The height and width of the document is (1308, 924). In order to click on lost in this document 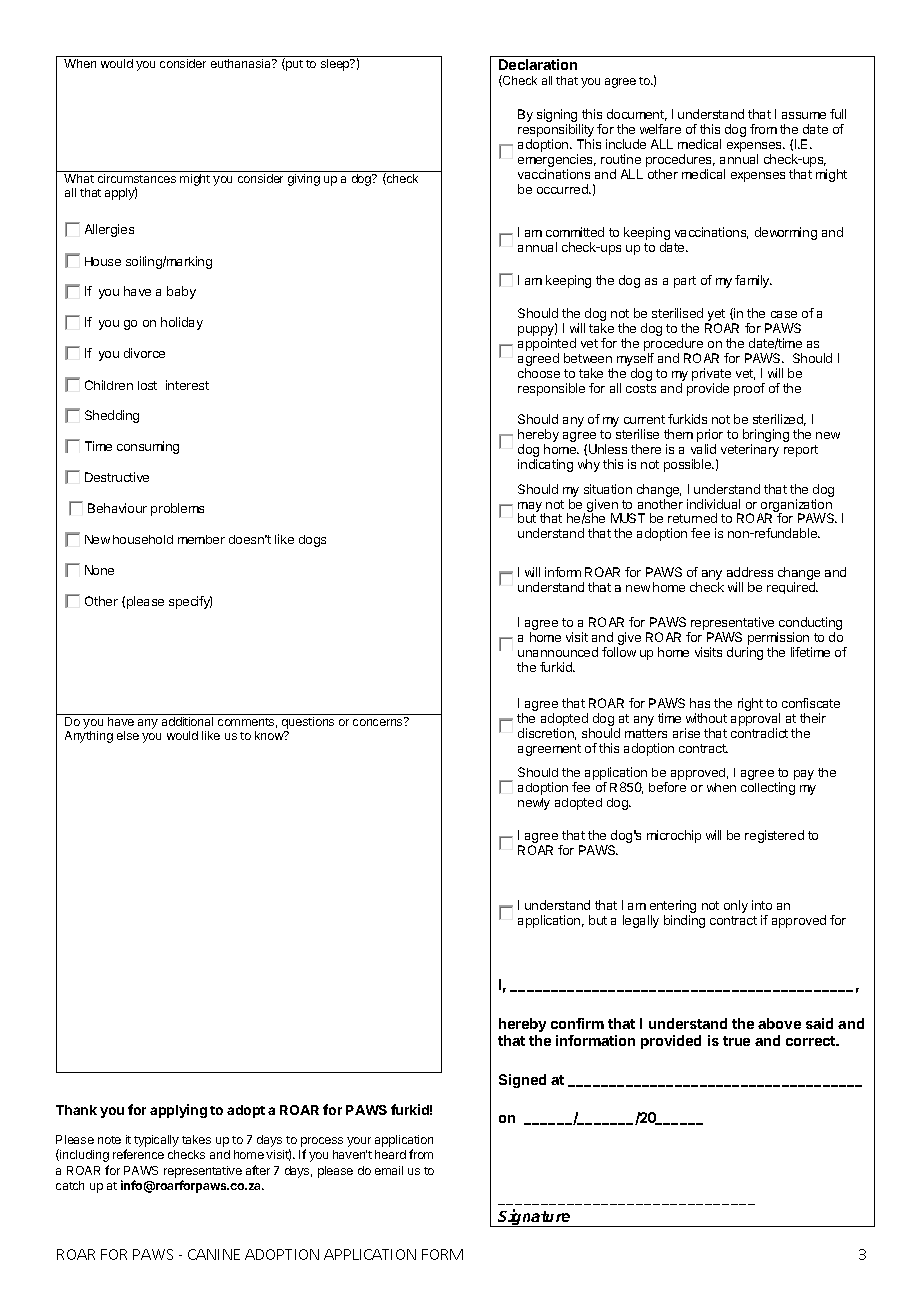, I will do `click(147, 385)`.
